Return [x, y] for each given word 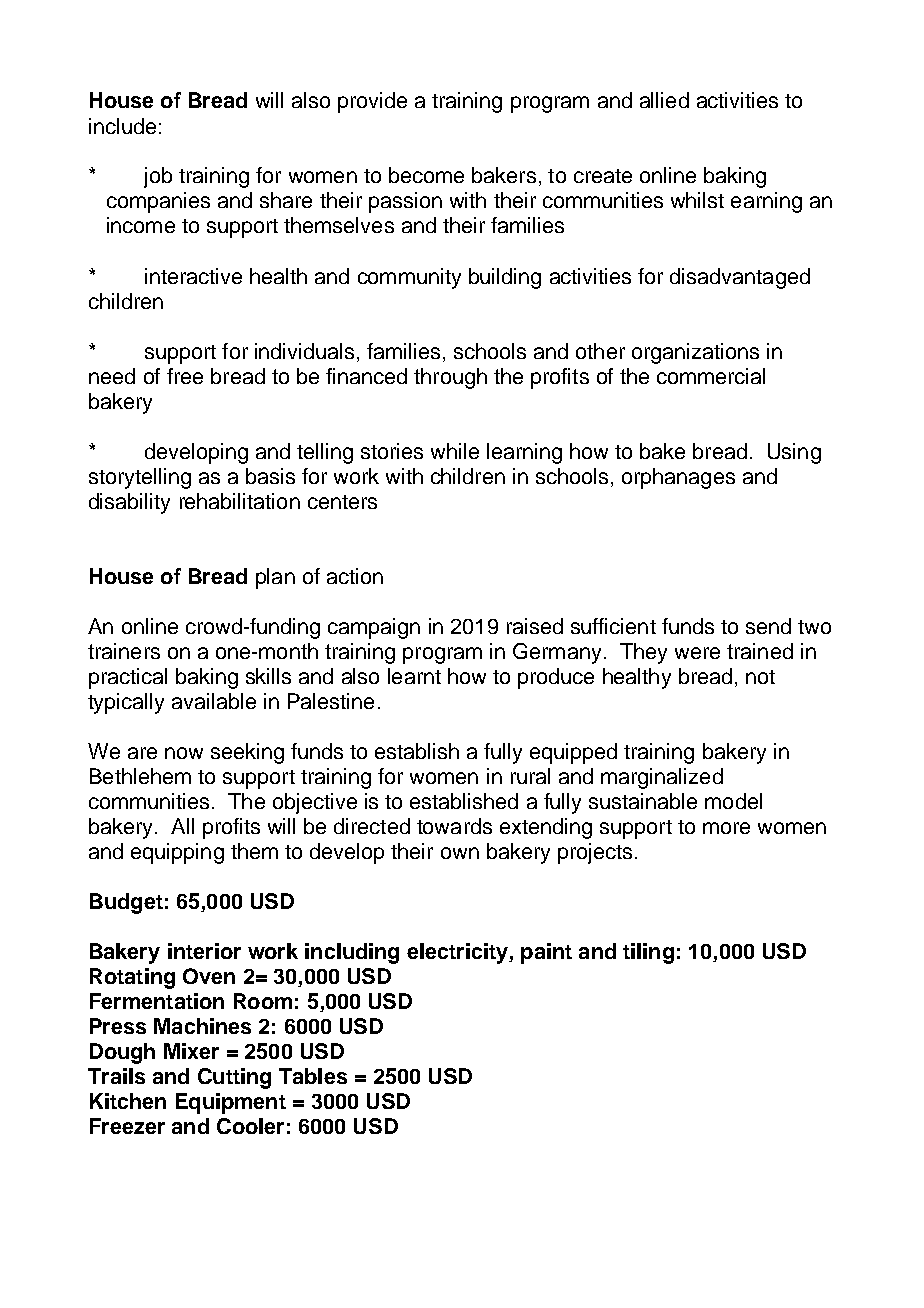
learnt [414, 676]
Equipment [231, 1103]
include [122, 126]
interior [204, 951]
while [455, 451]
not [760, 677]
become [426, 175]
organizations [695, 353]
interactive [193, 276]
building [505, 278]
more [726, 828]
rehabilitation [240, 501]
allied [664, 100]
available [214, 701]
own [460, 853]
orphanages [678, 478]
